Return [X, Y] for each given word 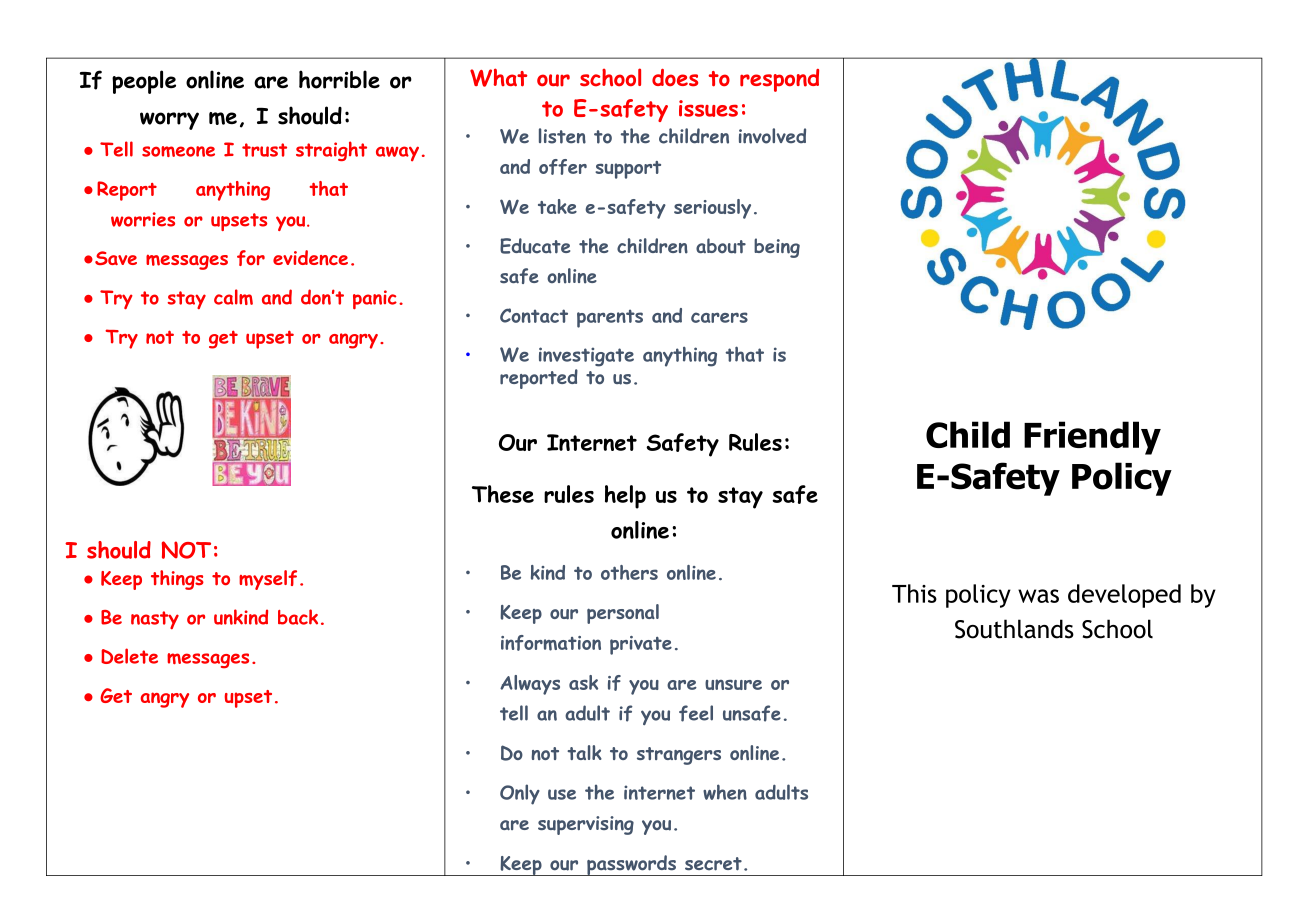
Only [520, 794]
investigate [586, 357]
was [1038, 596]
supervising [586, 825]
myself [268, 580]
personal [623, 614]
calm [233, 297]
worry [169, 121]
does [675, 78]
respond [779, 80]
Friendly [1092, 438]
